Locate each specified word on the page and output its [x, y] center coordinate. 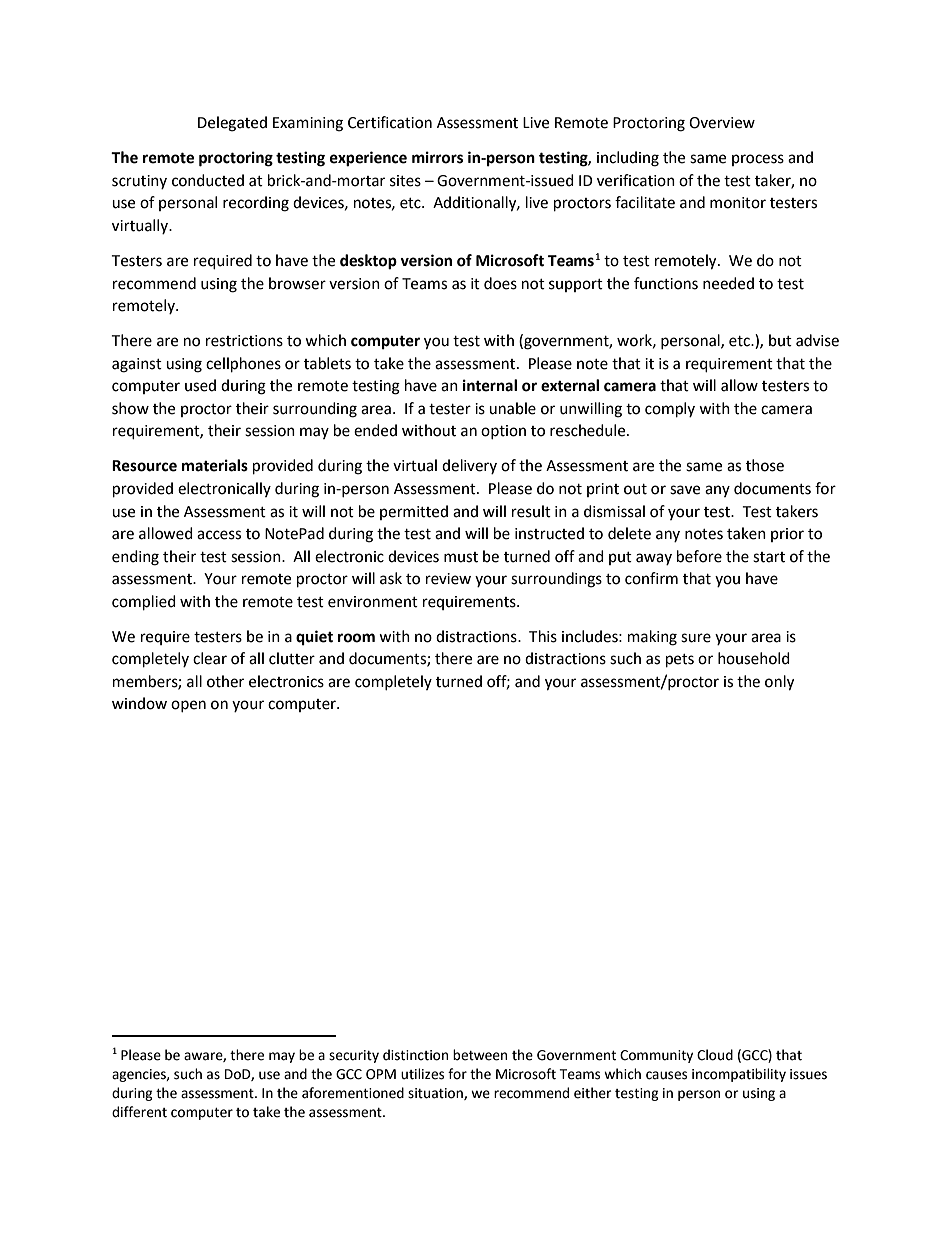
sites [405, 181]
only [779, 683]
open [188, 706]
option [503, 432]
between [480, 1055]
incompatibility [739, 1075]
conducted [208, 180]
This [543, 636]
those [765, 465]
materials [215, 465]
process [758, 160]
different [139, 1112]
